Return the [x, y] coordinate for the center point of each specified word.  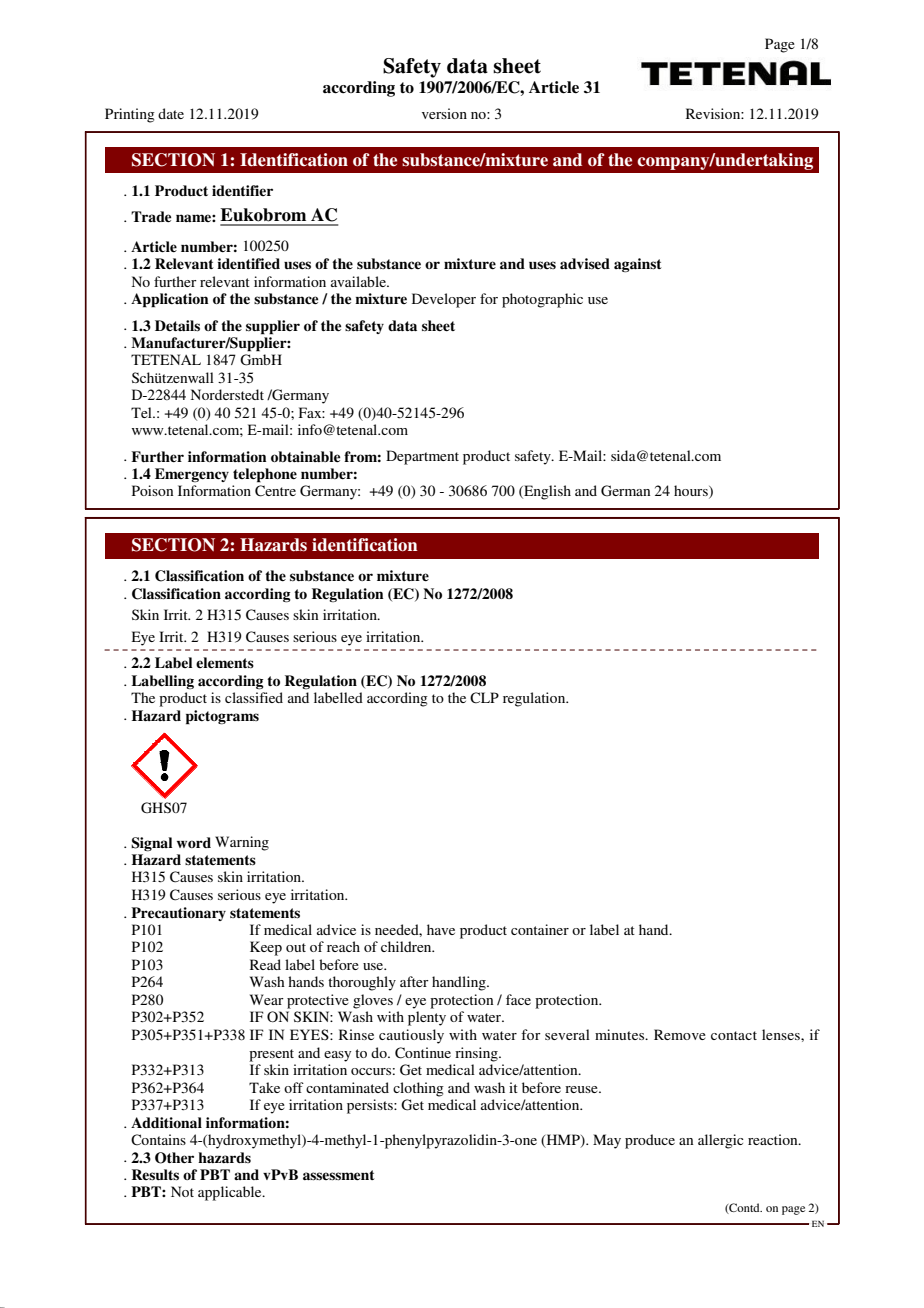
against [638, 265]
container [540, 929]
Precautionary [178, 914]
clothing [418, 1089]
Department [422, 457]
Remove [680, 1034]
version [444, 113]
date [171, 113]
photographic [542, 300]
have [441, 929]
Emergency [192, 475]
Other [174, 1158]
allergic [721, 1141]
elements [225, 662]
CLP [484, 698]
